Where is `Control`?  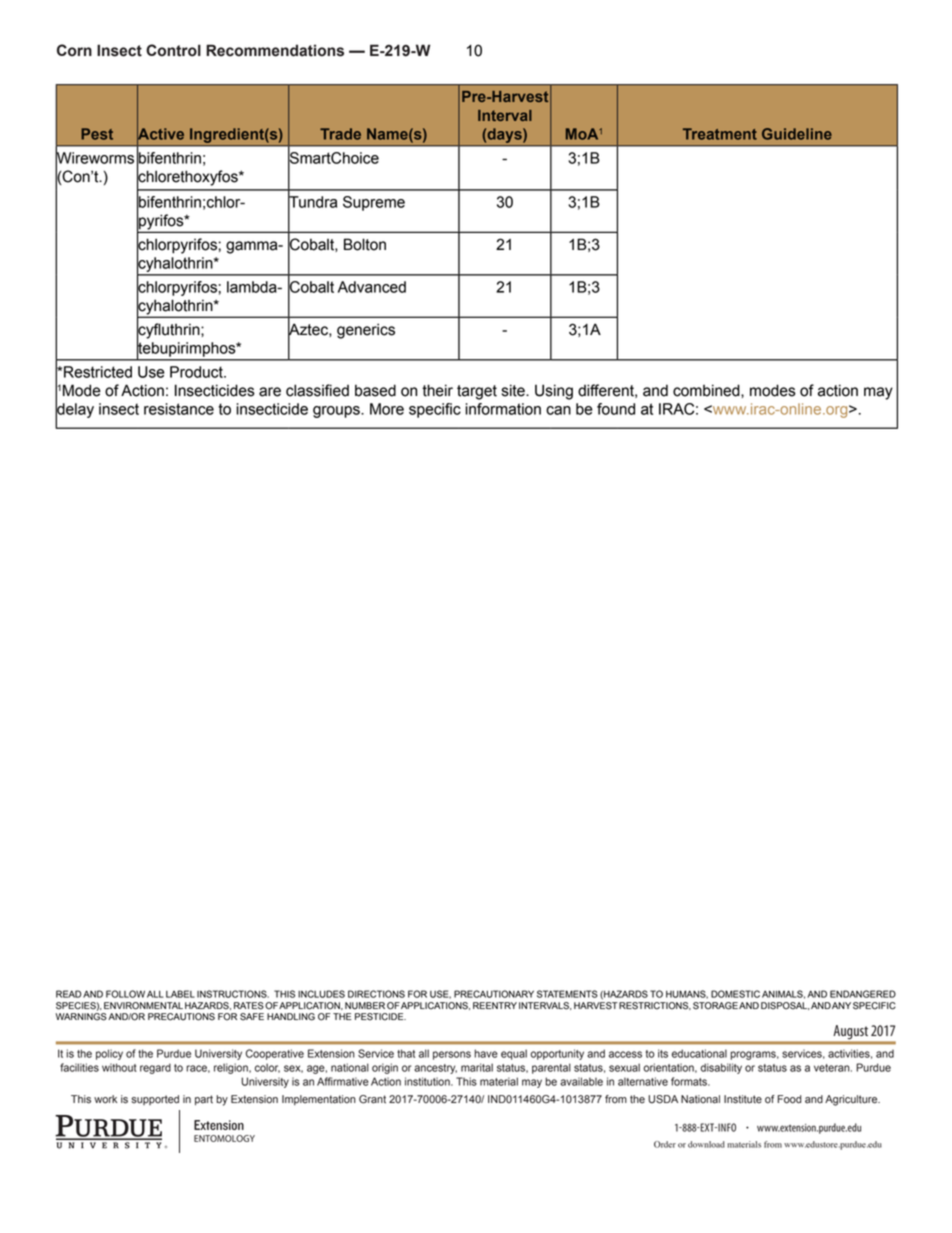
Control is located at coordinates (173, 50).
